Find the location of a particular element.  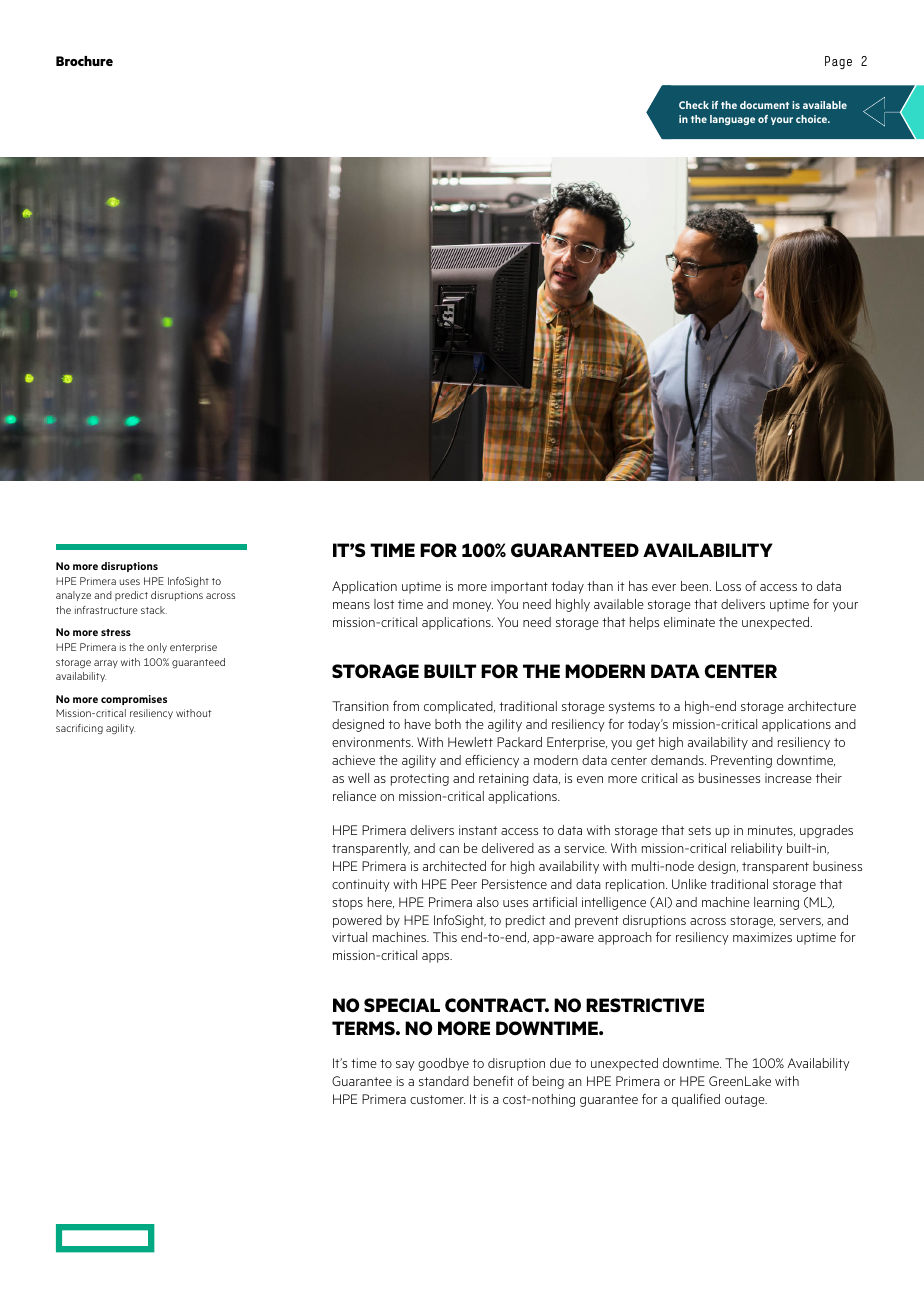

Check is located at coordinates (694, 105).
